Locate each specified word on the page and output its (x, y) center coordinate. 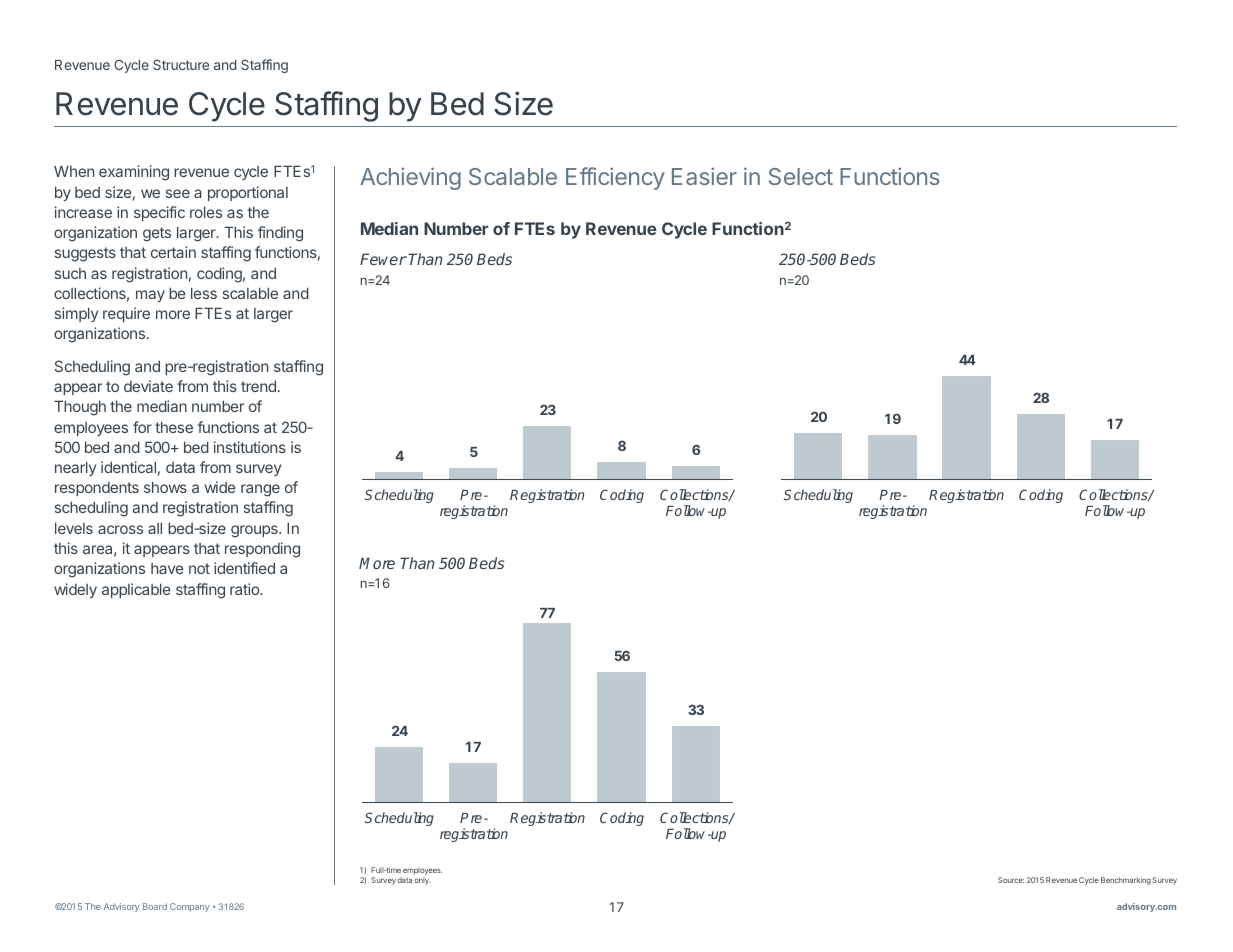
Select (801, 176)
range (260, 490)
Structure (181, 64)
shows (165, 487)
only (422, 881)
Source (1011, 880)
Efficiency (615, 178)
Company (189, 907)
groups (255, 531)
